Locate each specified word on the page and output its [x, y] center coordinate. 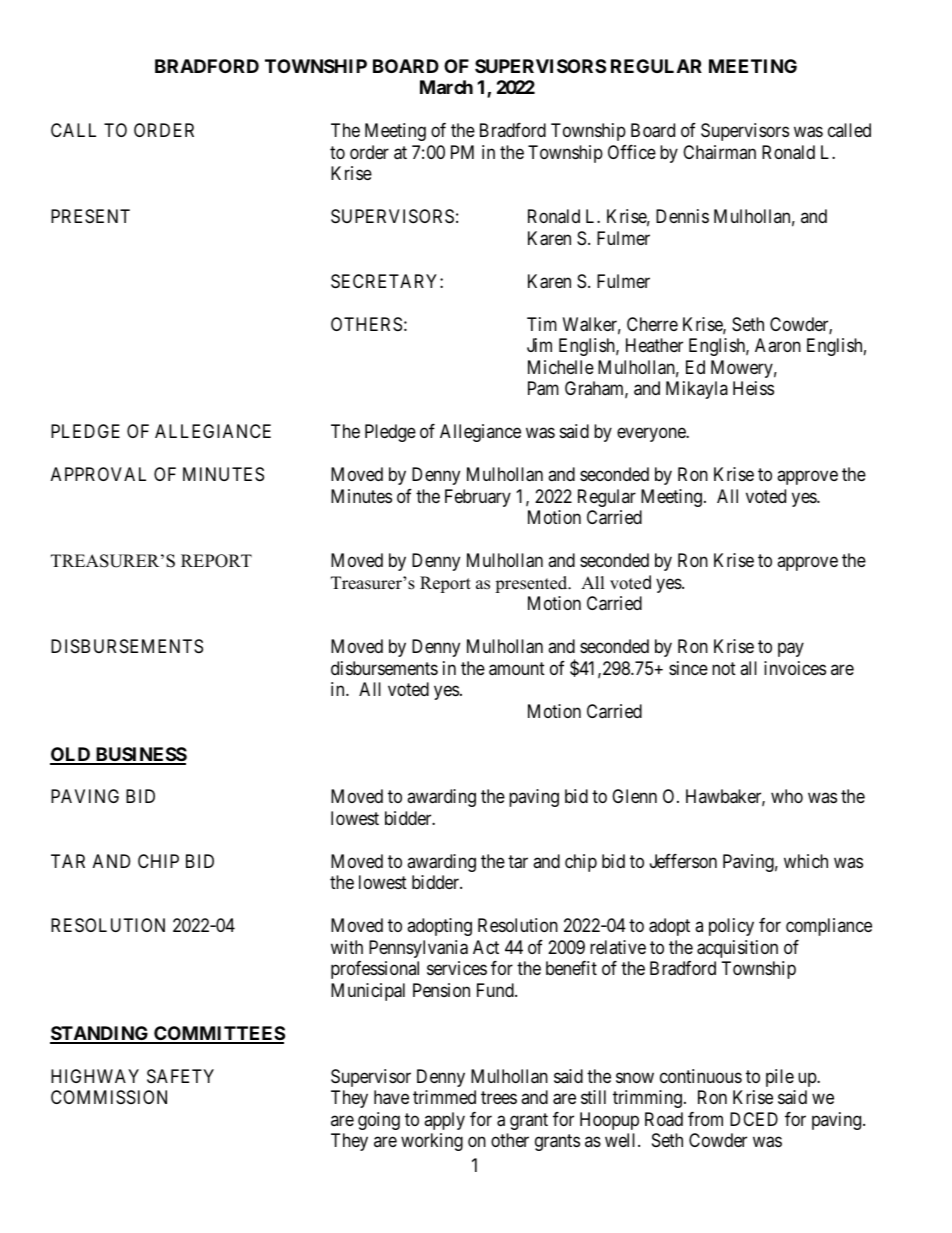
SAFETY [180, 1076]
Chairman [719, 152]
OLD [71, 755]
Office [632, 152]
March [446, 87]
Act [486, 947]
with [347, 947]
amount [517, 669]
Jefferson [683, 861]
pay [791, 650]
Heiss [753, 388]
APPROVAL [98, 474]
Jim [539, 345]
